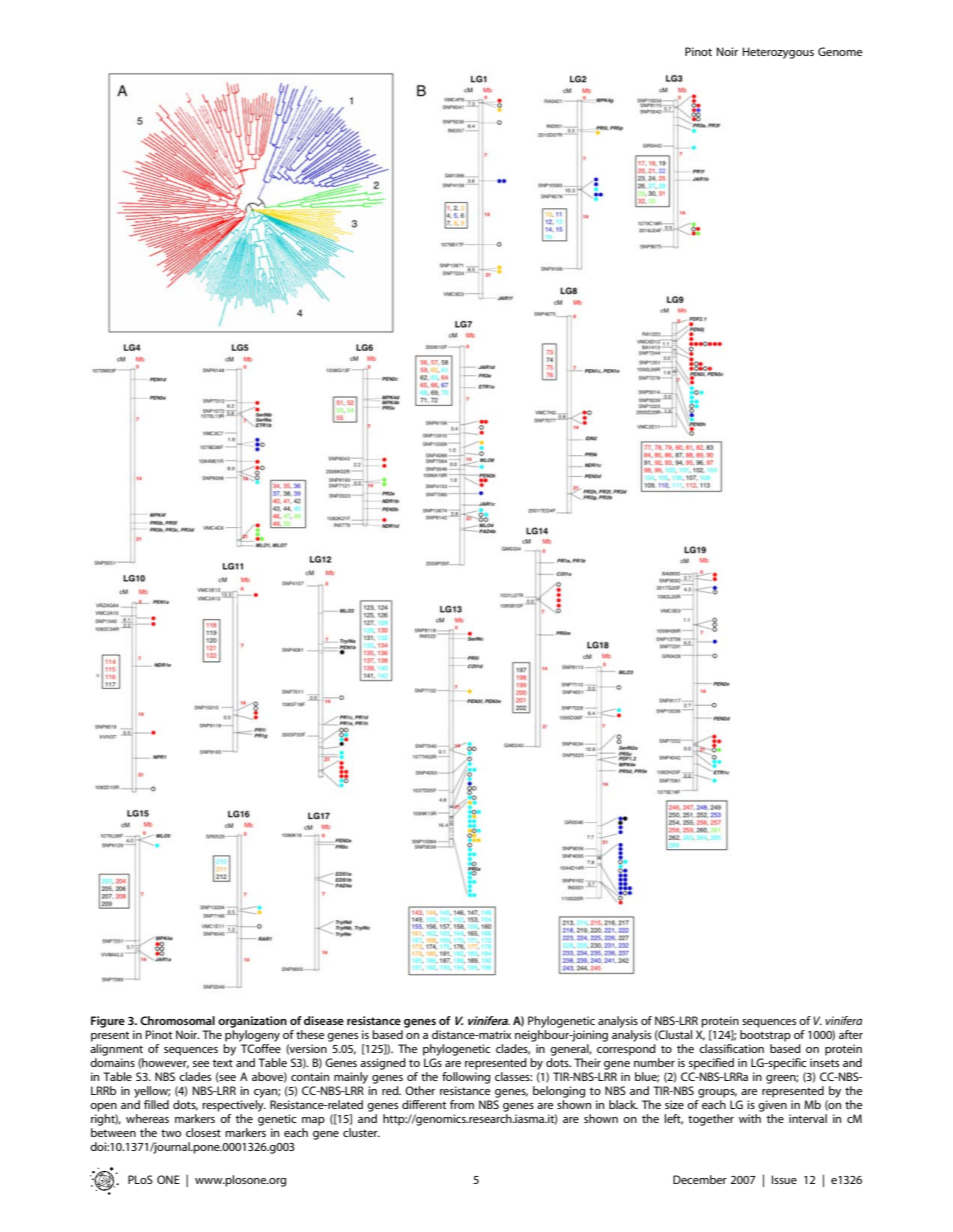 The height and width of the document is (1232, 953). I want to click on with, so click(750, 1118).
